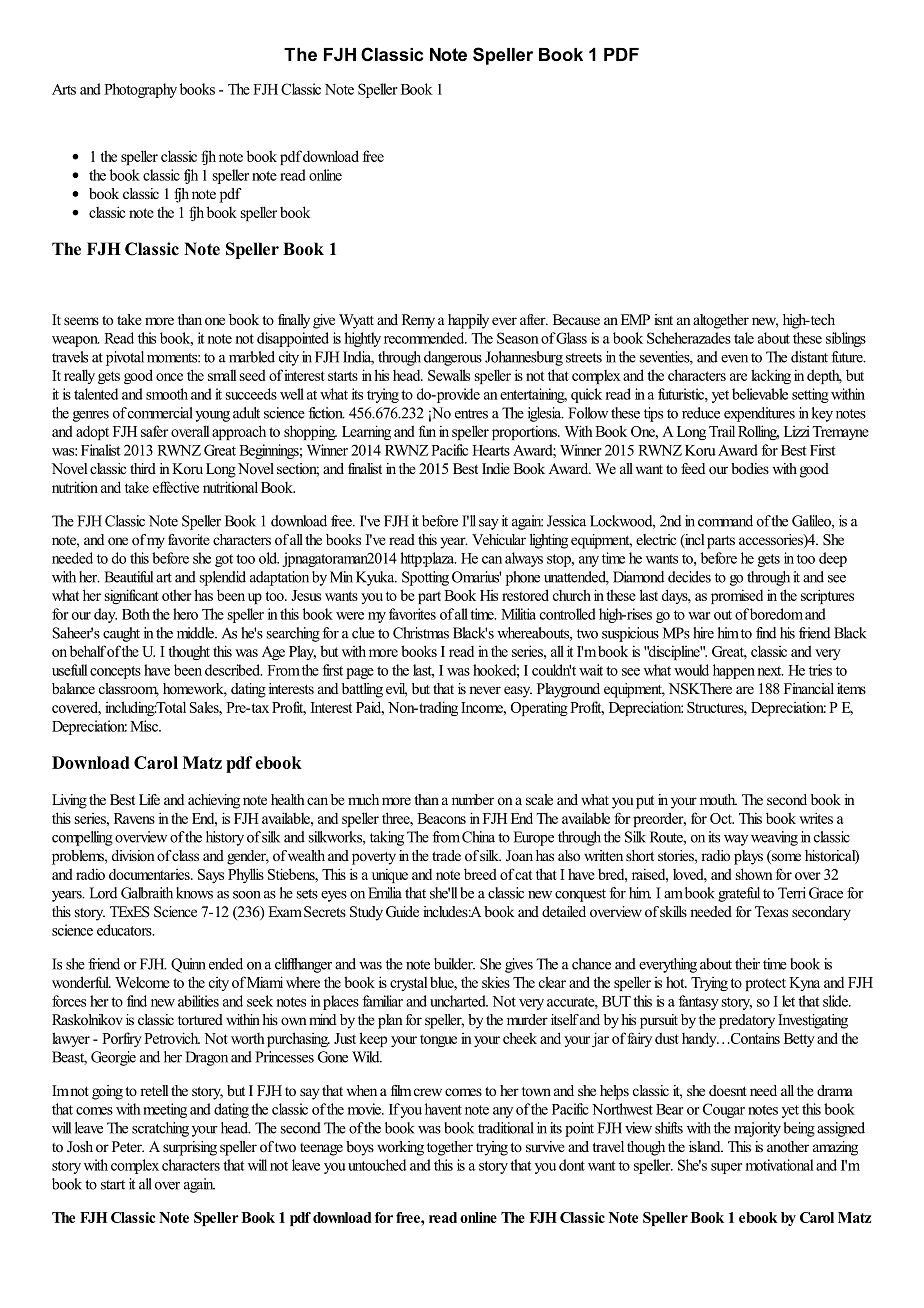 The image size is (924, 1308). What do you see at coordinates (468, 321) in the screenshot?
I see `happily` at bounding box center [468, 321].
